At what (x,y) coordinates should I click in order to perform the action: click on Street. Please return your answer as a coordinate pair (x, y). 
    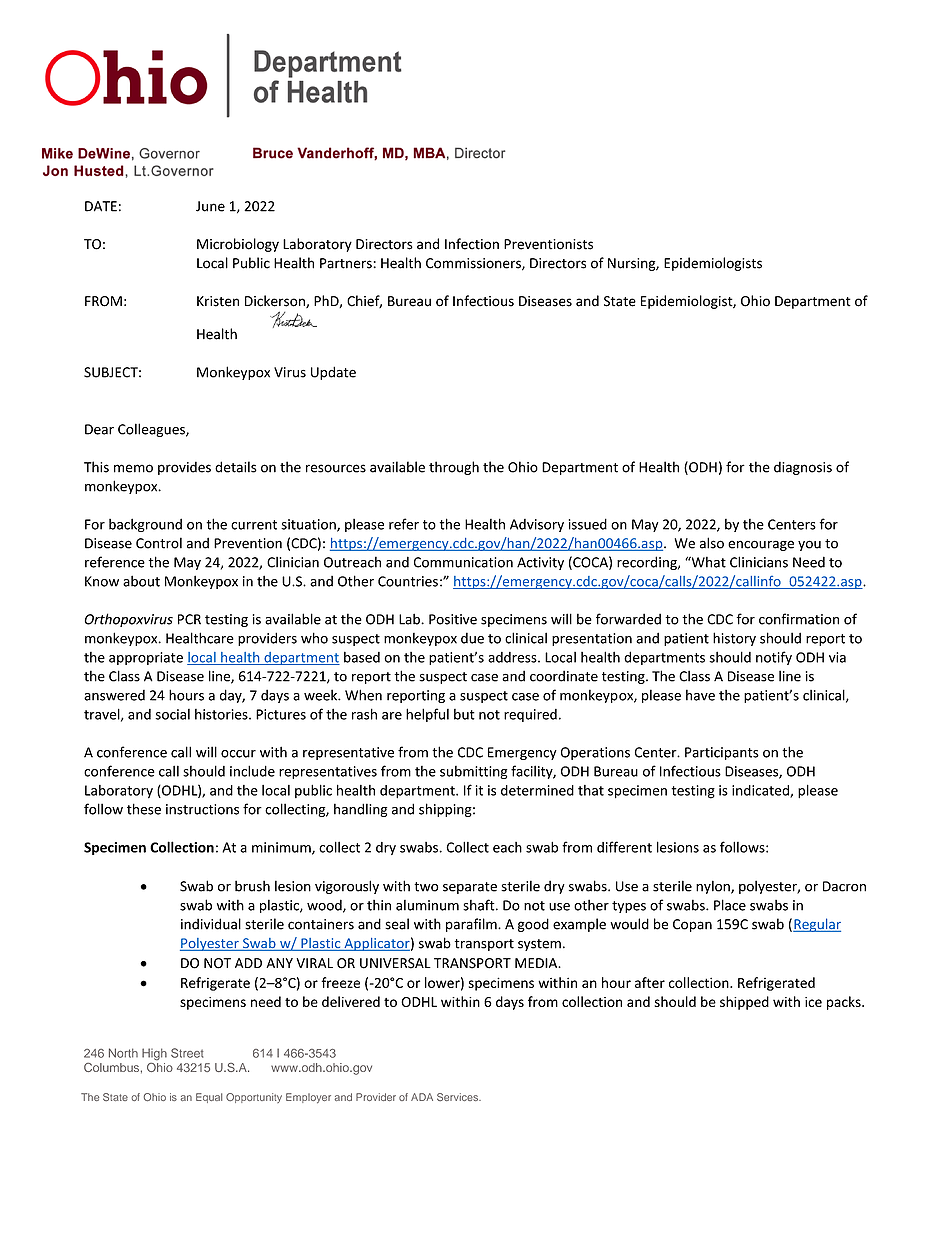
    Looking at the image, I should click on (187, 1053).
